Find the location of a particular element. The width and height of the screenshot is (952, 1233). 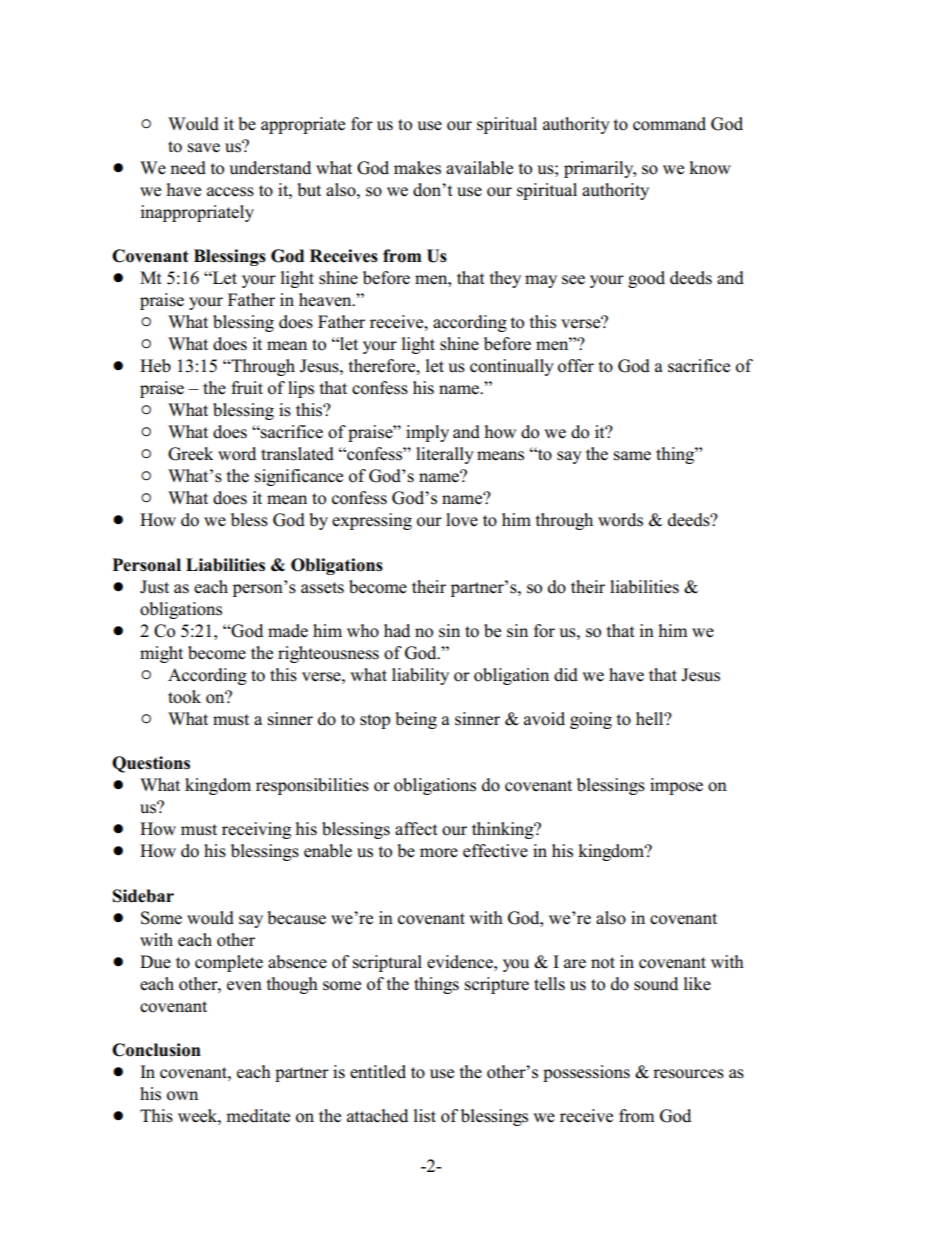

command is located at coordinates (669, 124).
